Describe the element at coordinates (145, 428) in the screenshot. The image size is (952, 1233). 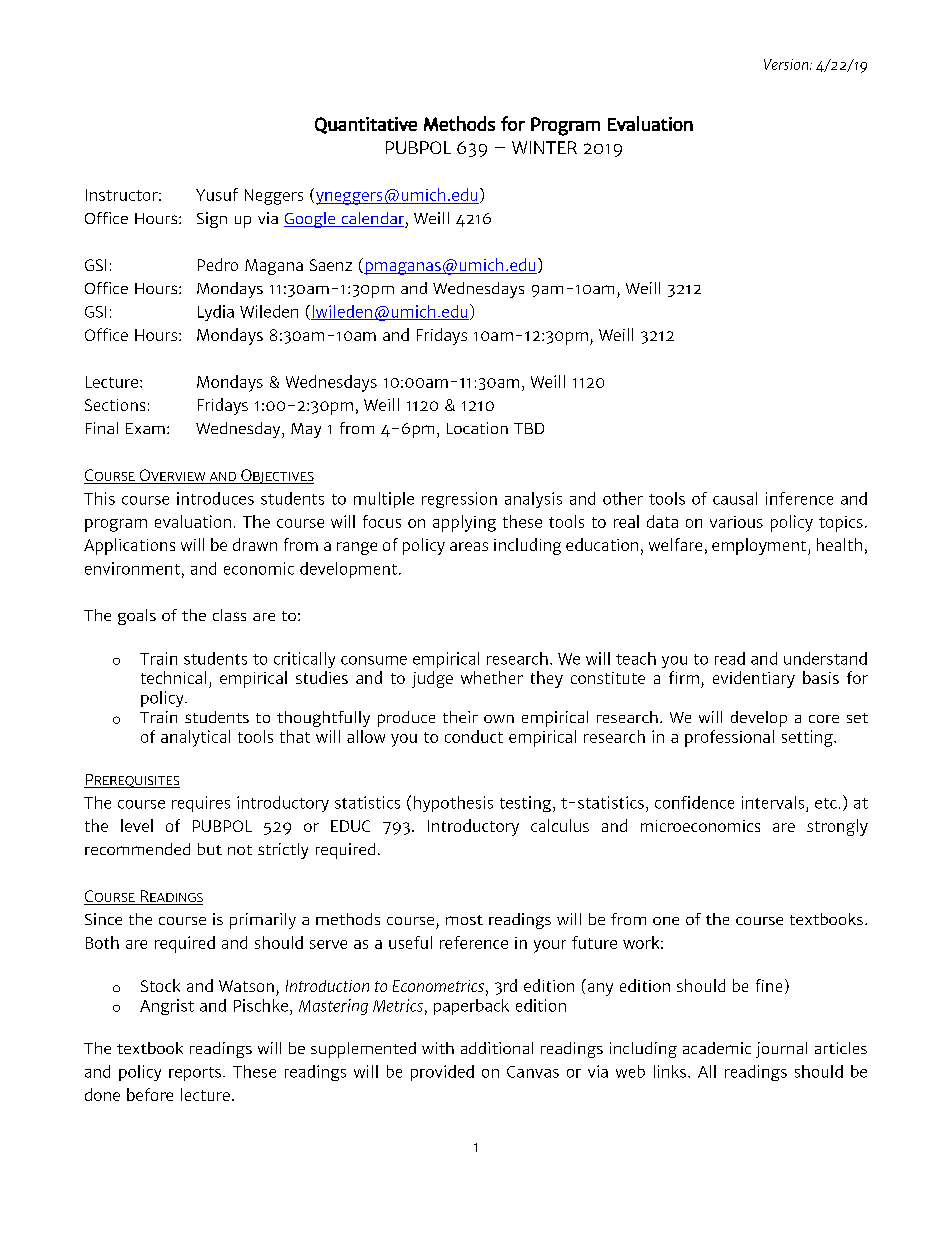
I see `Exam` at that location.
